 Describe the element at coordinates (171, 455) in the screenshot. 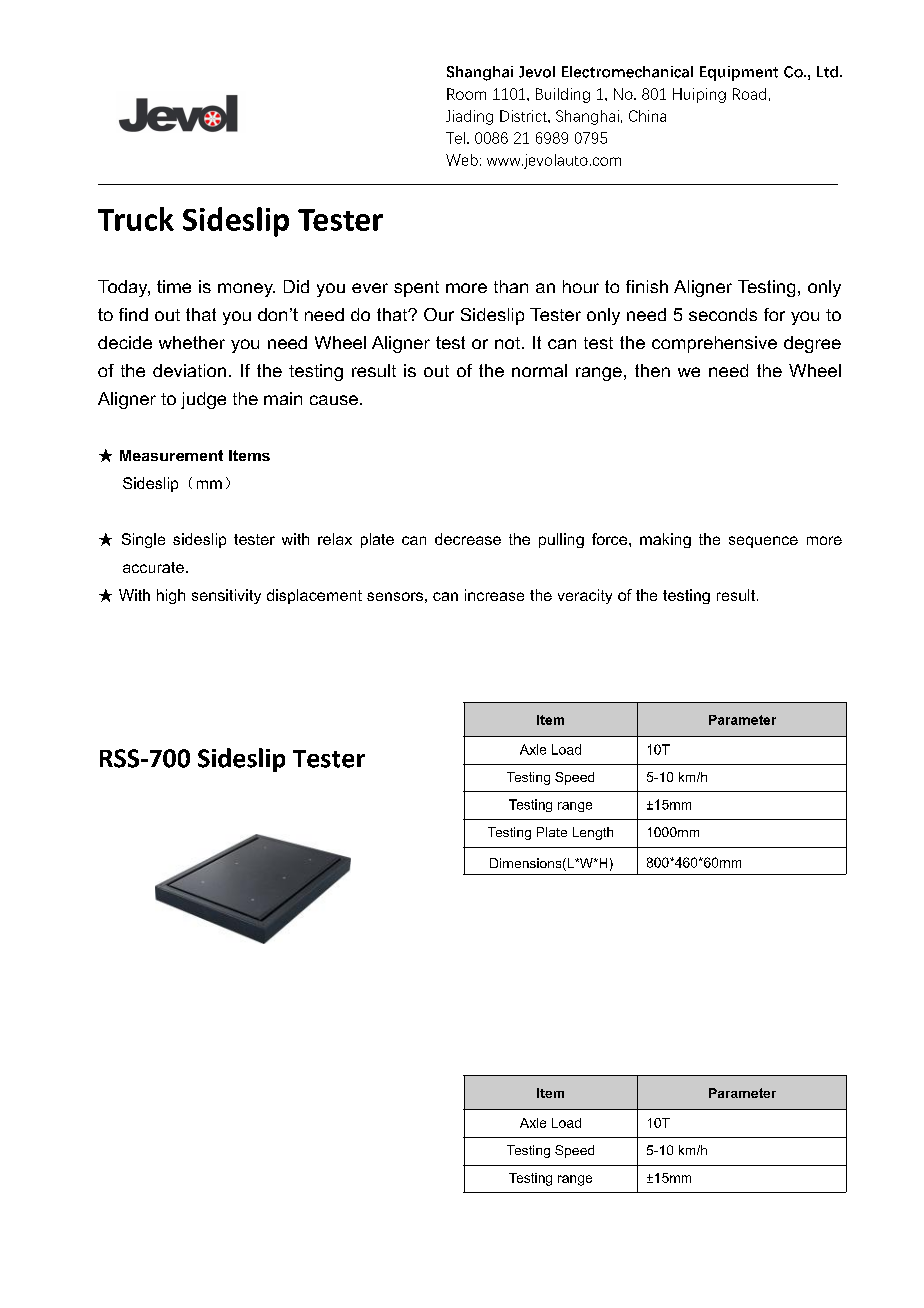

I see `Measurement` at that location.
